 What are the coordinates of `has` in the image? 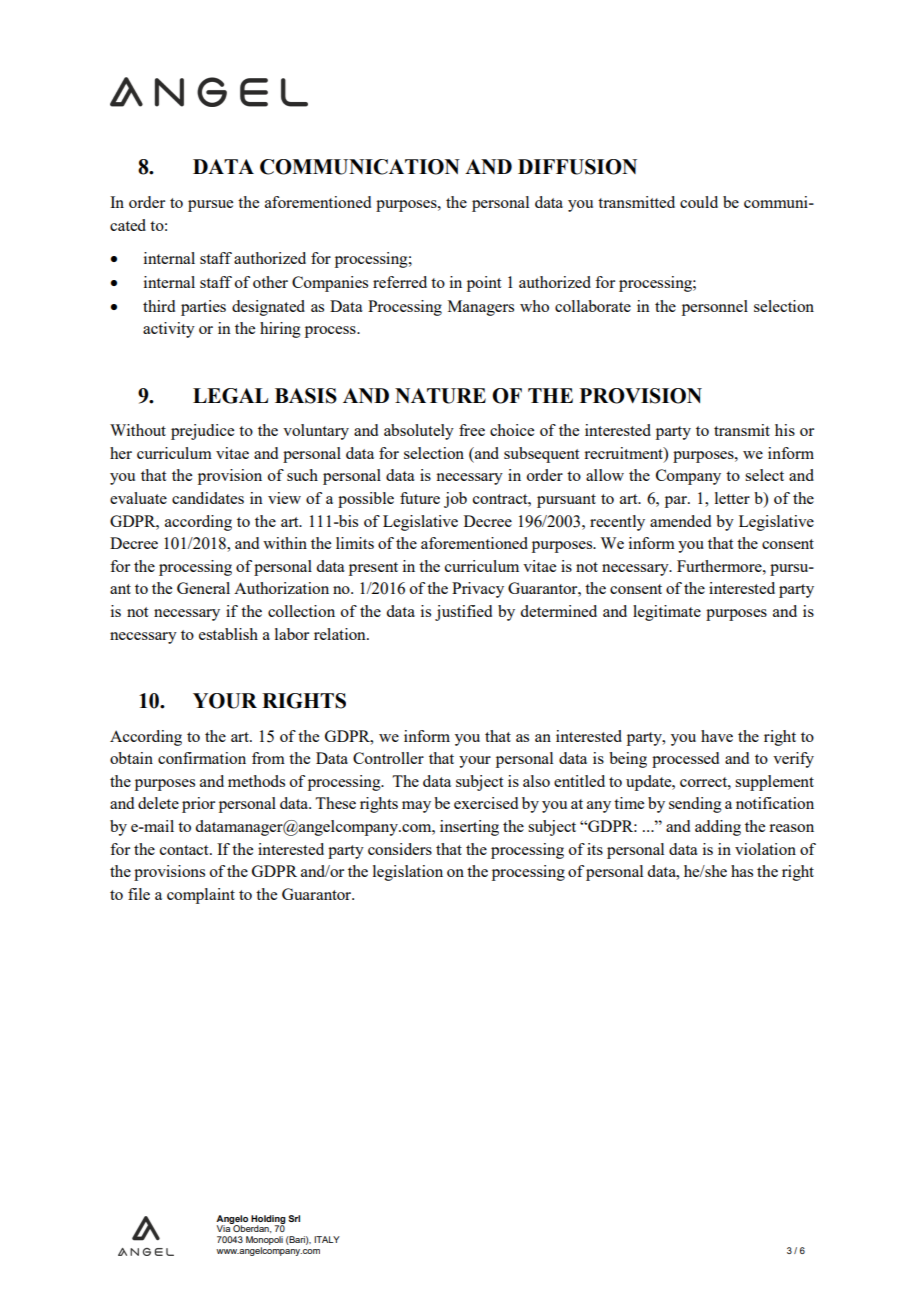 It's located at (742, 871).
